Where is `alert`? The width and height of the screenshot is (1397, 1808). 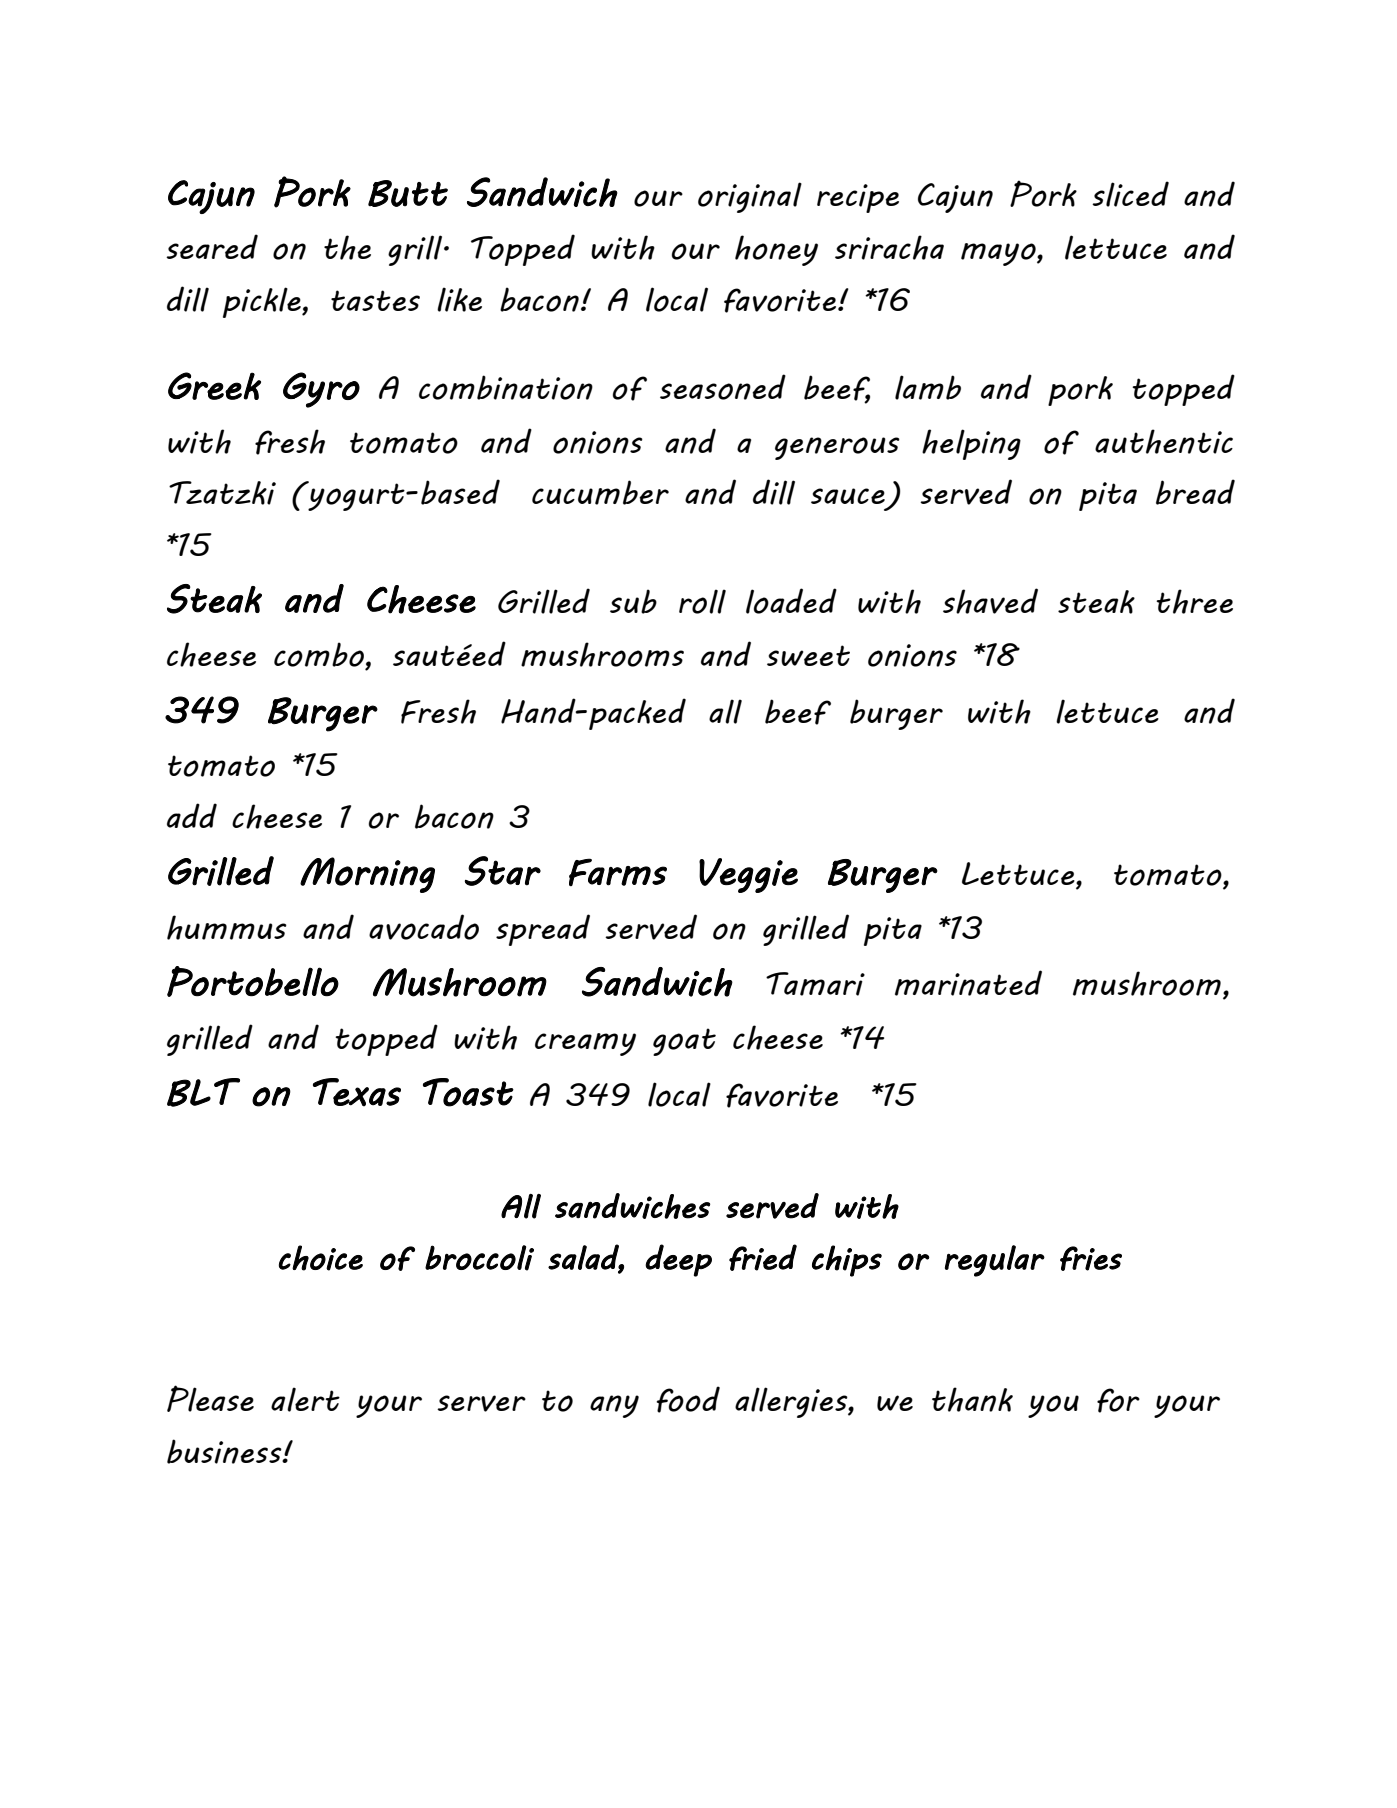
alert is located at coordinates (305, 1399).
